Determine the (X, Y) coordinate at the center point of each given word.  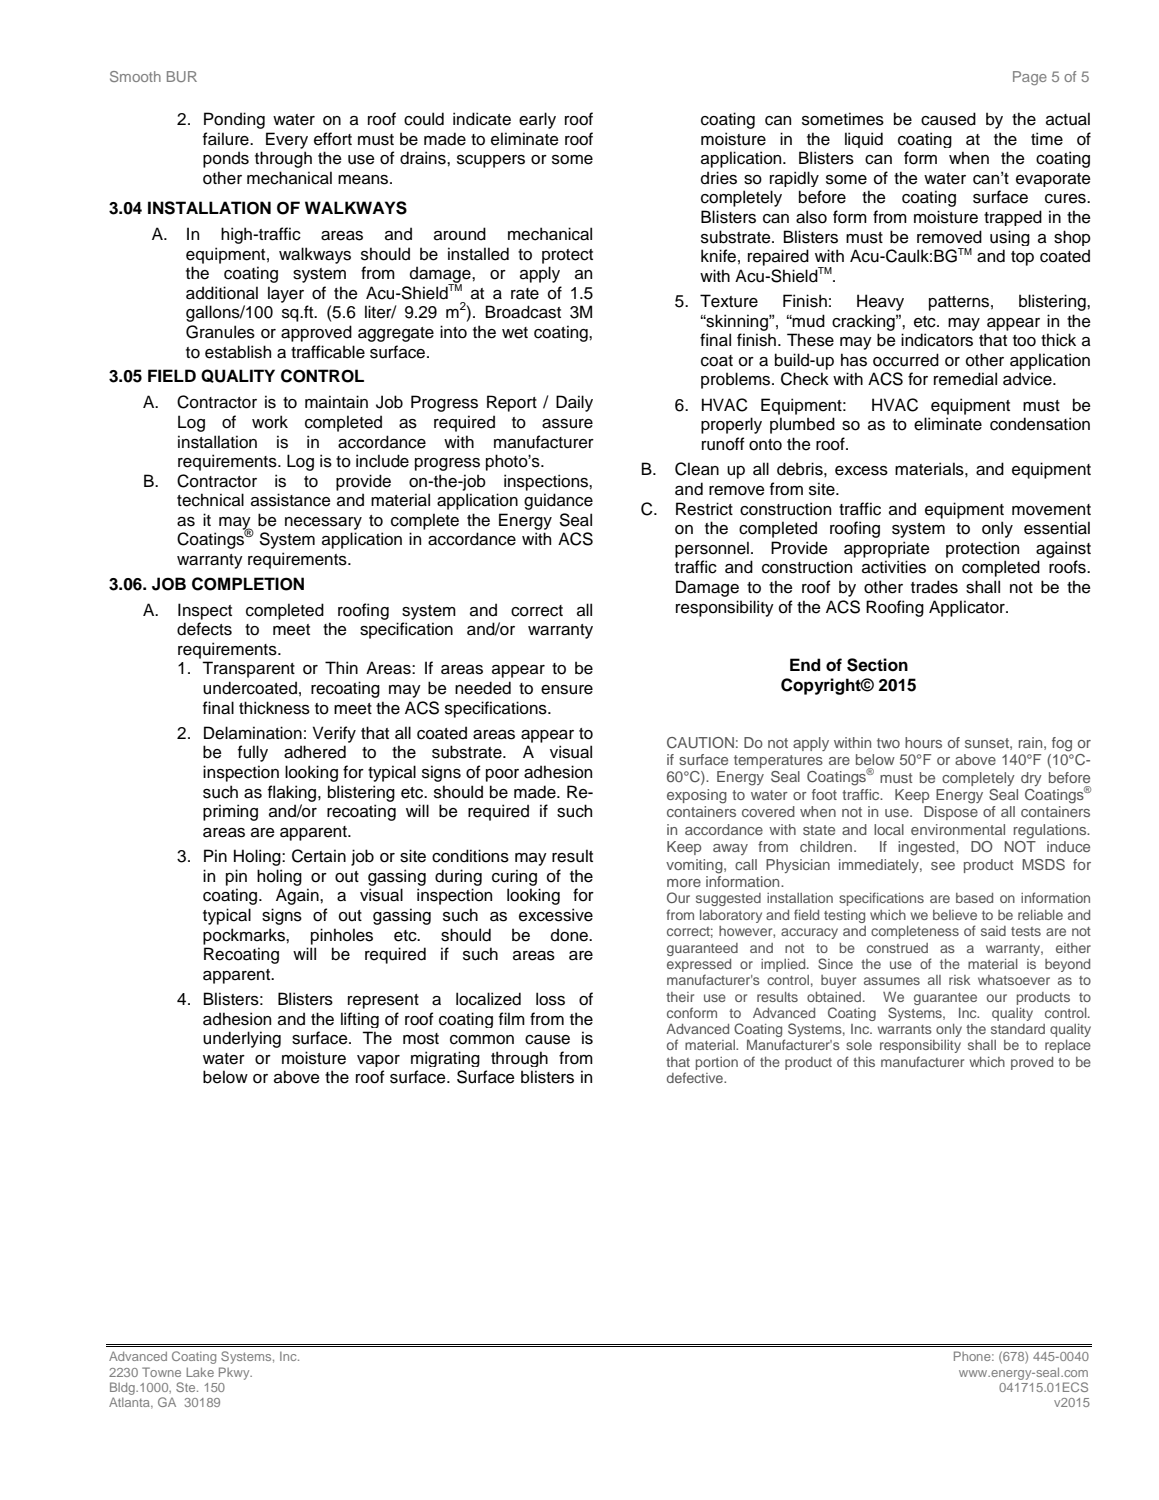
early (537, 120)
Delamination (253, 733)
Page (1030, 78)
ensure (567, 690)
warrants (905, 1029)
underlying (242, 1039)
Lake (200, 1372)
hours (923, 742)
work (270, 422)
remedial (965, 379)
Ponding (234, 120)
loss (550, 999)
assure (567, 424)
